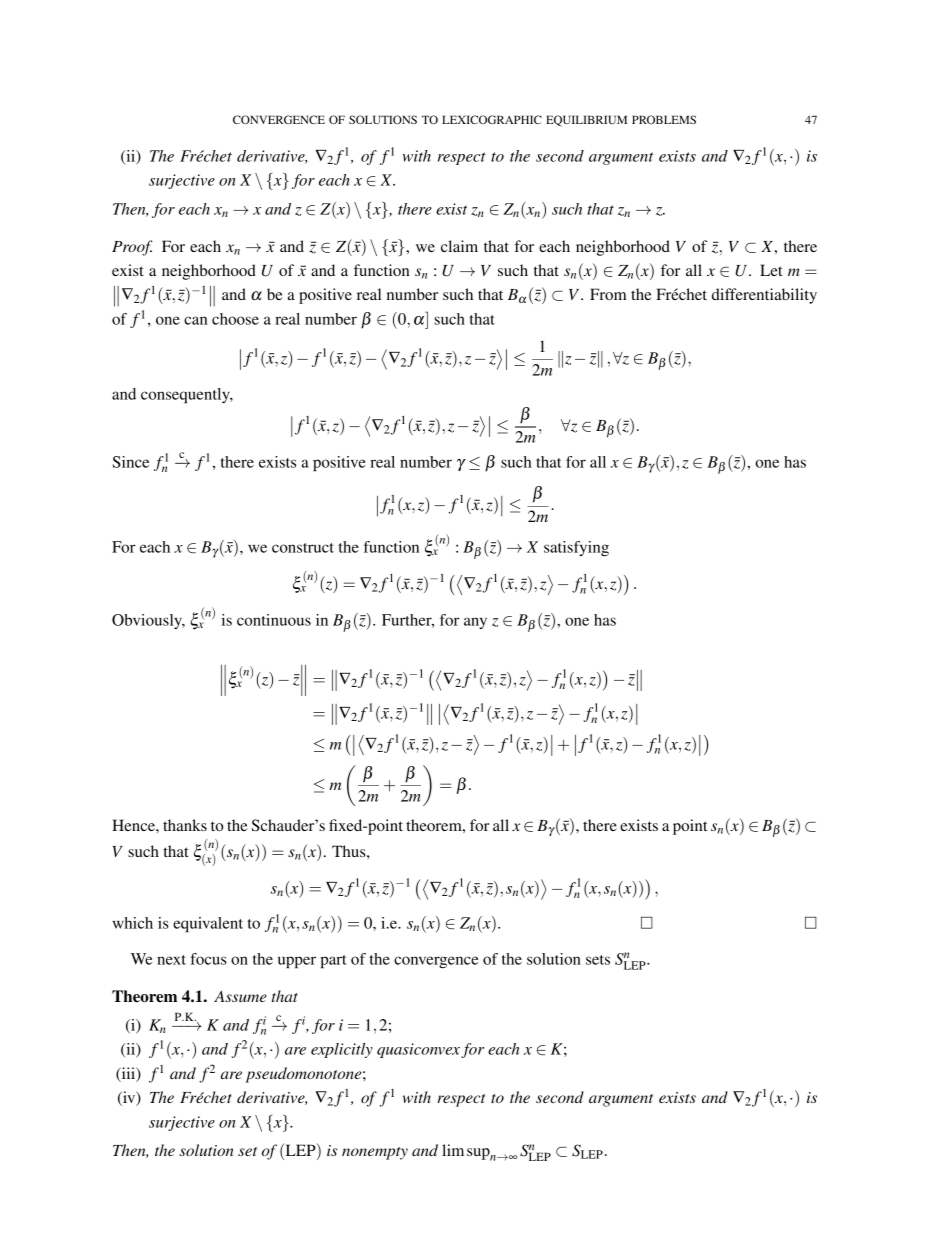 The width and height of the page is (952, 1233). Describe the element at coordinates (598, 960) in the page. I see `sets` at that location.
